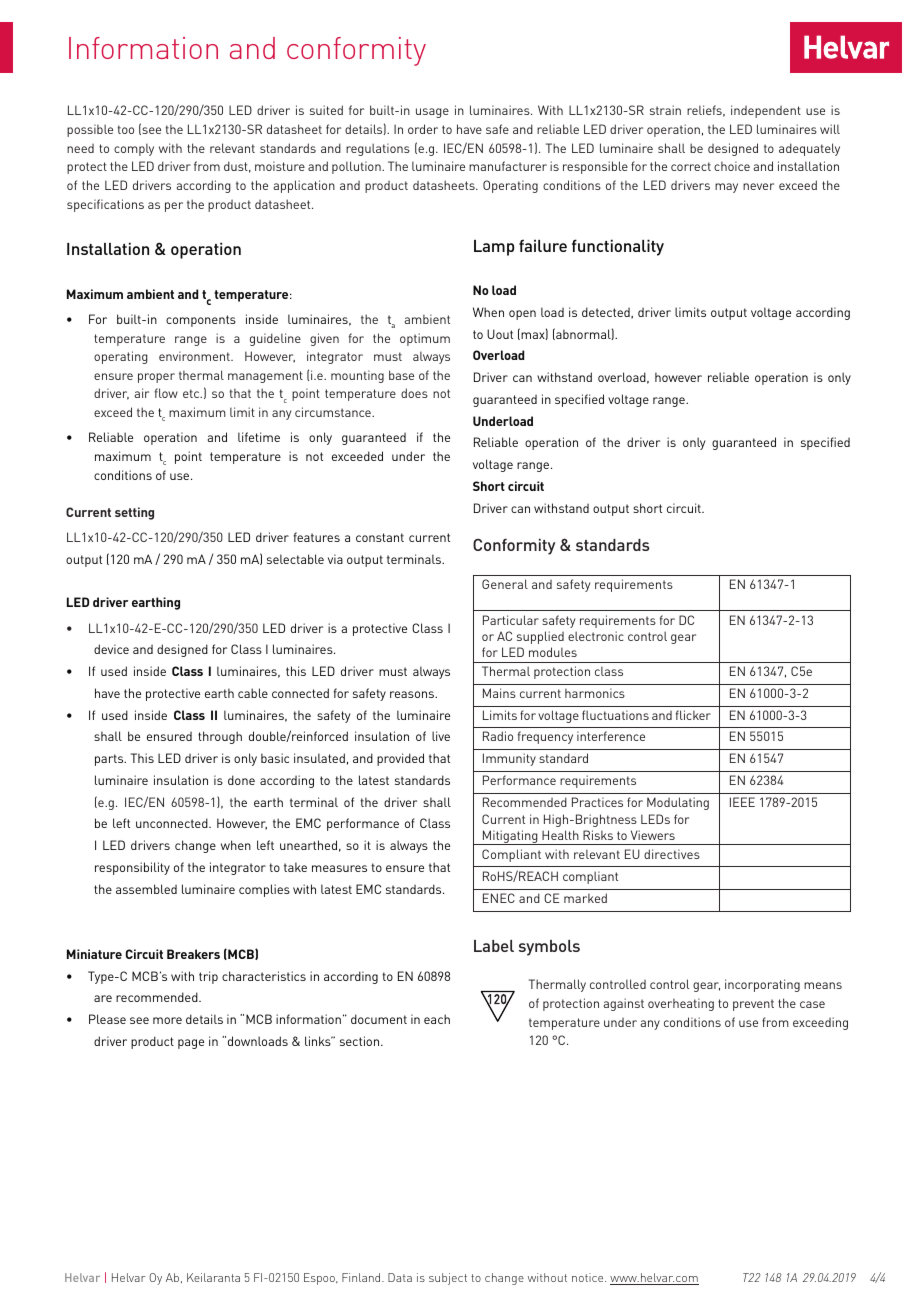  I want to click on Finland, so click(362, 1277).
